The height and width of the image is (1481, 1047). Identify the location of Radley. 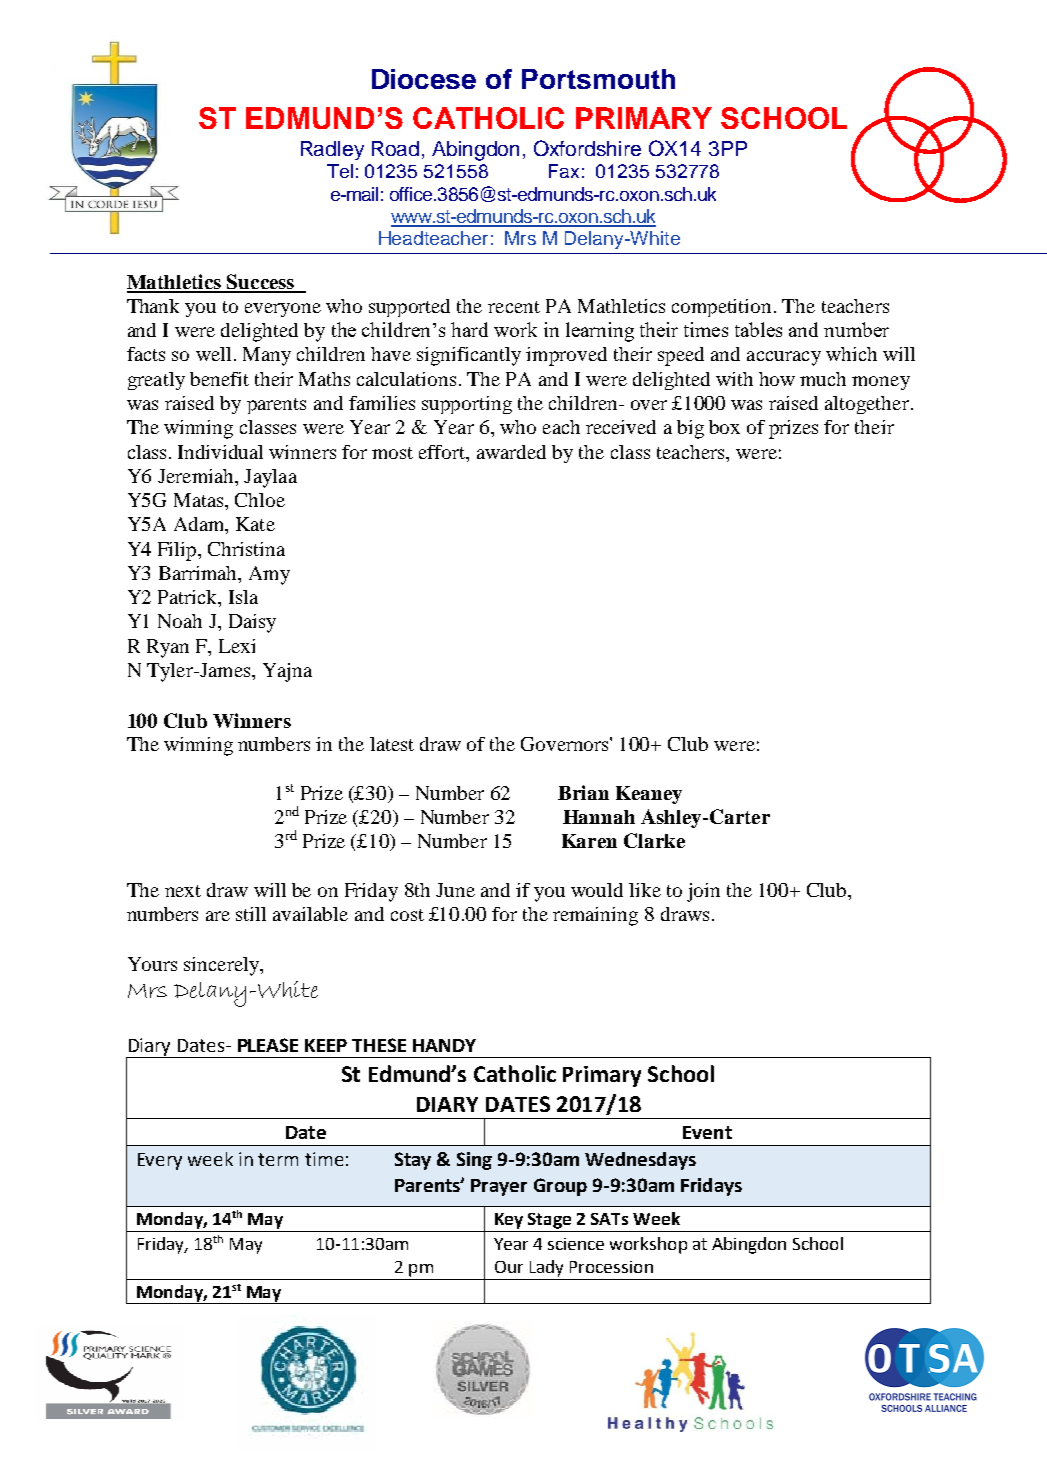
(332, 150).
